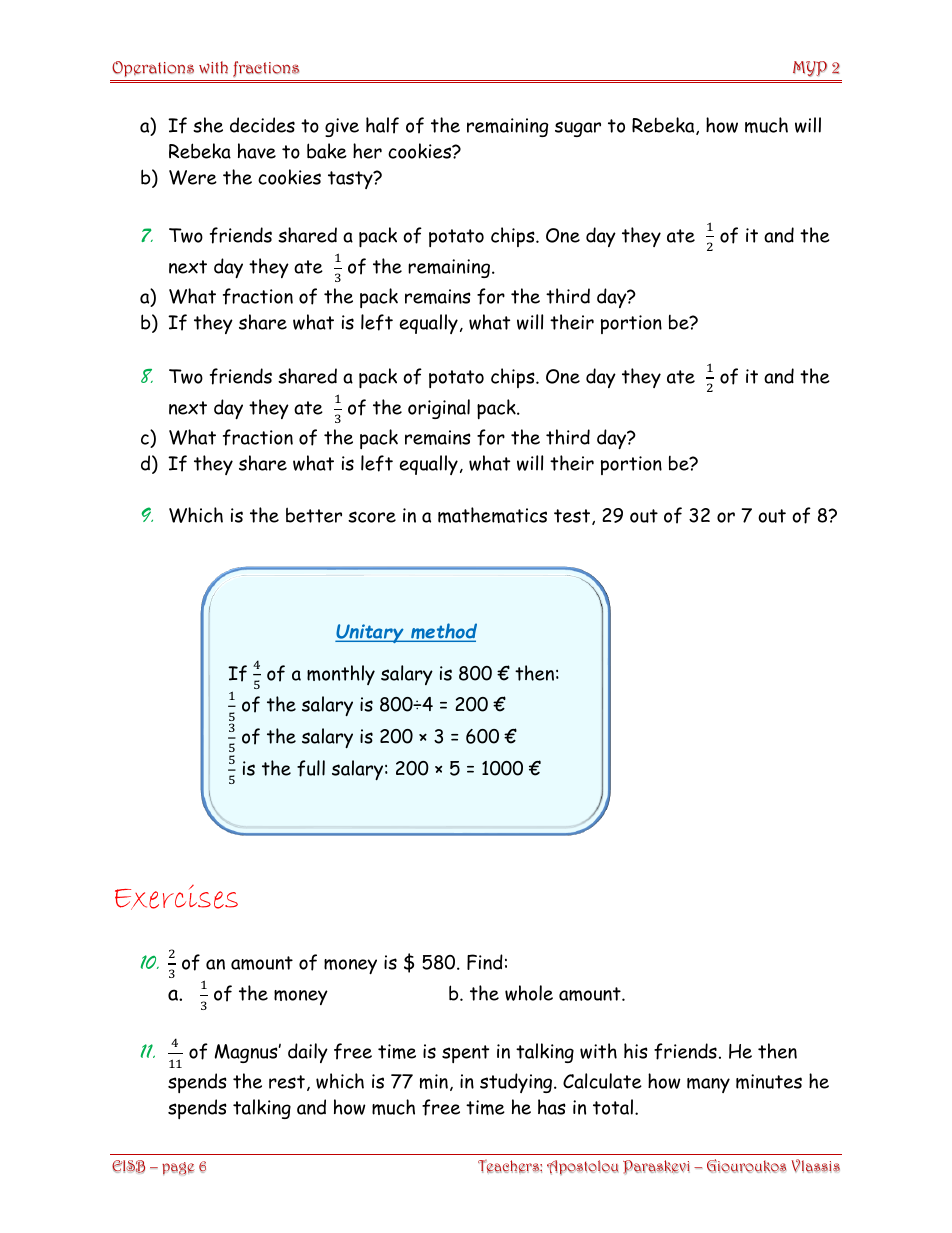 The width and height of the page is (952, 1233). I want to click on monthly, so click(341, 675).
